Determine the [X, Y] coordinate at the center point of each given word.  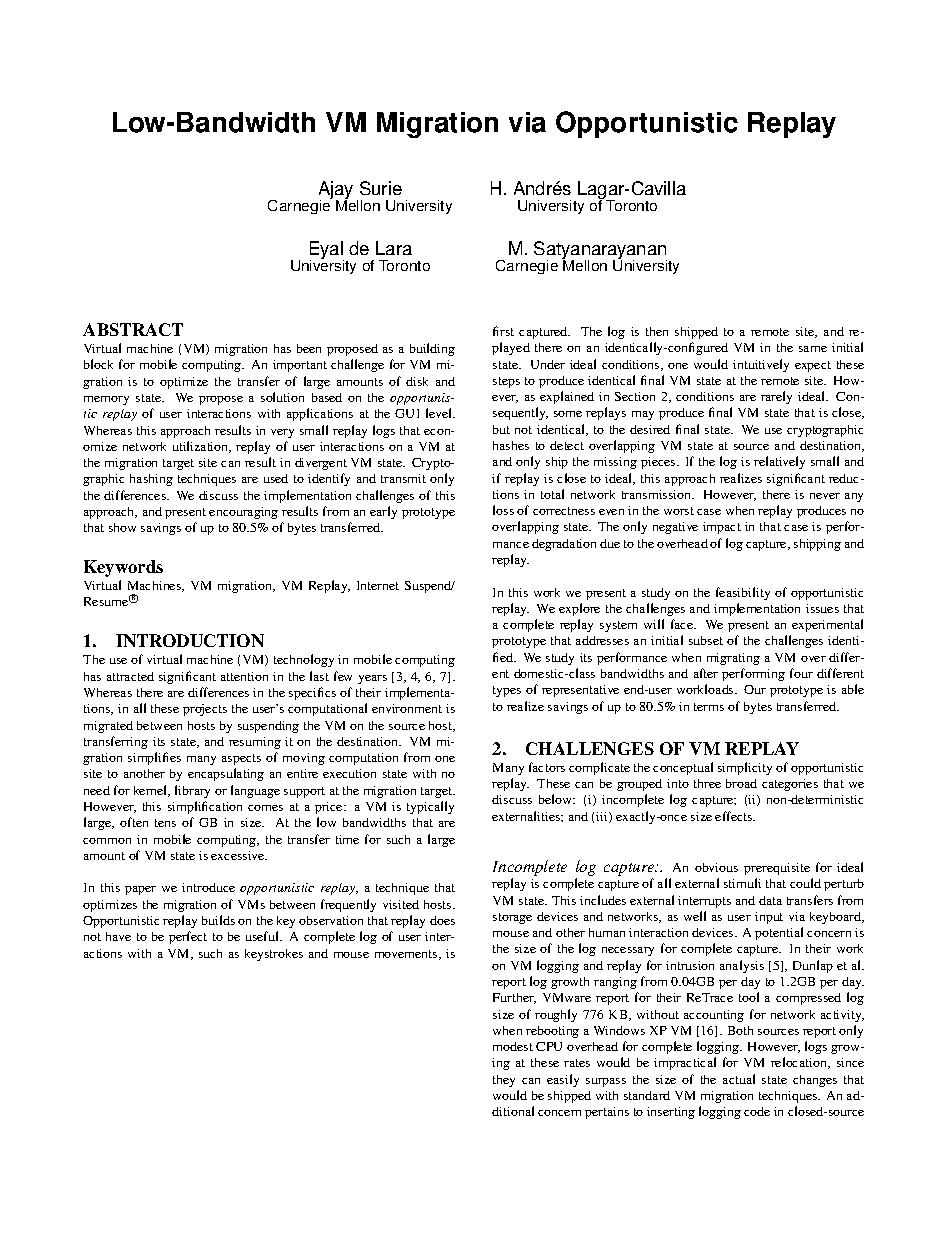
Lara [394, 248]
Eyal [327, 251]
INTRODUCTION [190, 640]
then [657, 331]
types [507, 691]
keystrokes [274, 955]
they [504, 1081]
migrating [733, 659]
